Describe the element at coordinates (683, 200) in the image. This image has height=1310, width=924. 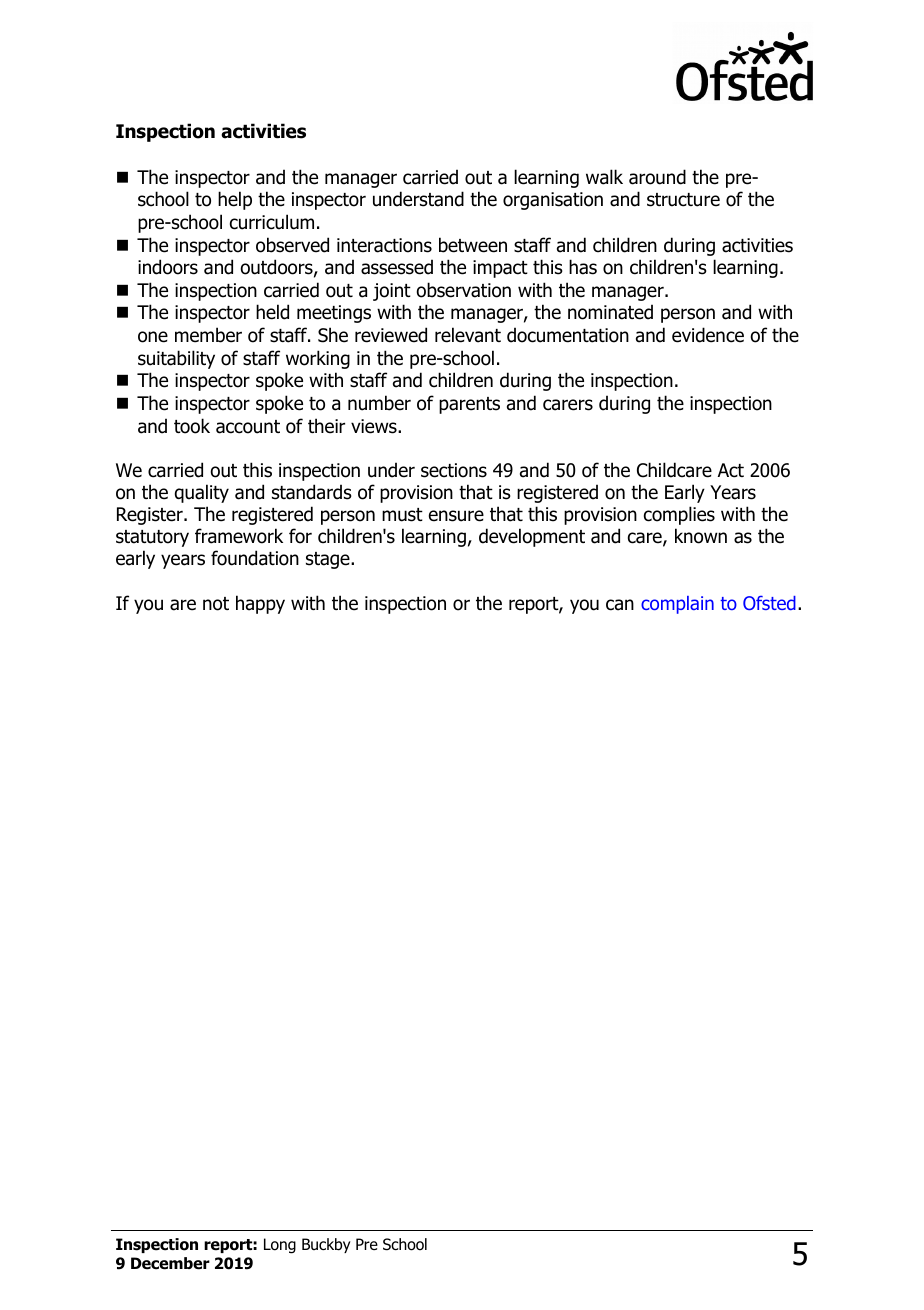
I see `structure` at that location.
